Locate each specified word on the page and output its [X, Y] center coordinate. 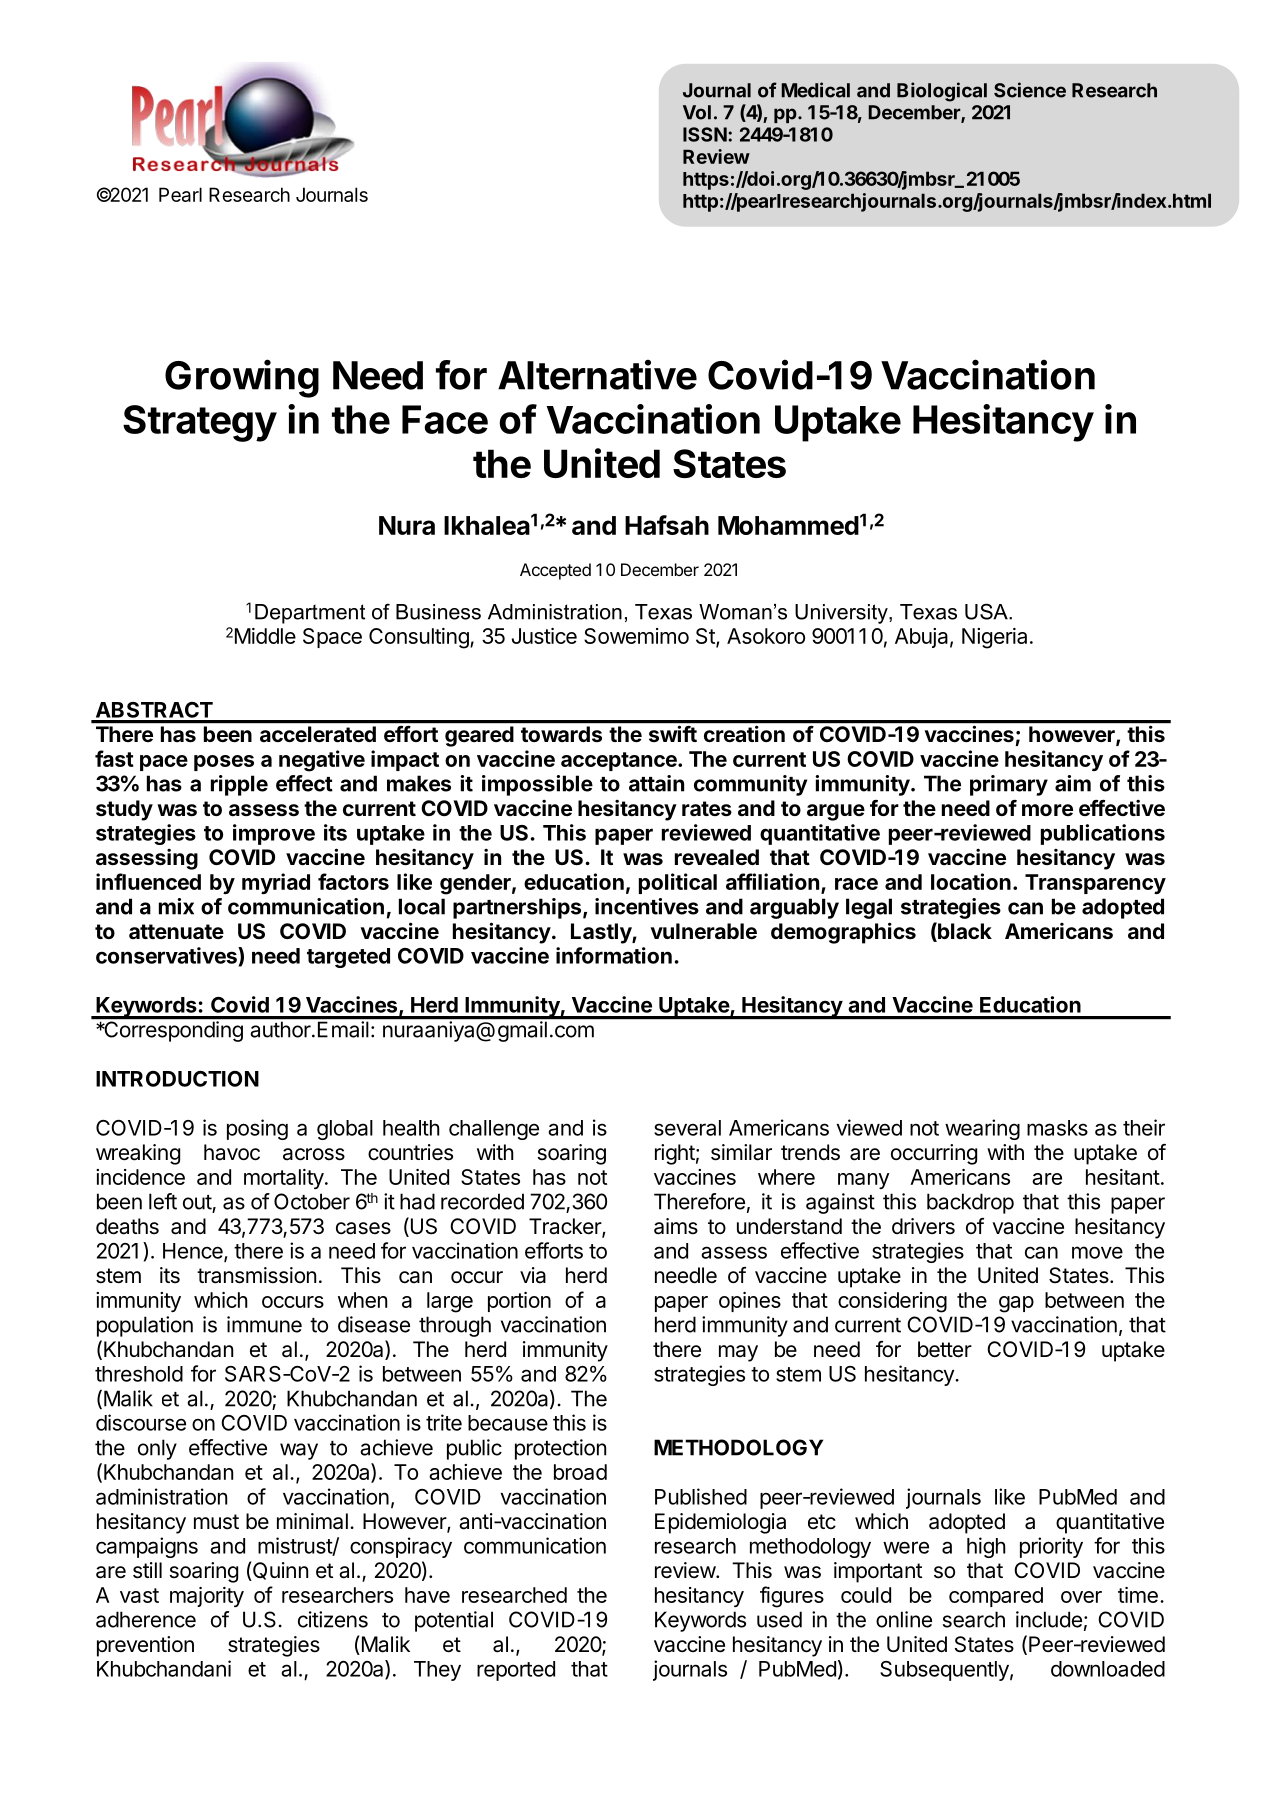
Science [1030, 90]
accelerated [318, 734]
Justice [544, 636]
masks [1057, 1128]
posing [257, 1129]
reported [516, 1671]
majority [207, 1597]
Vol [697, 112]
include [1049, 1619]
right [675, 1154]
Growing [242, 378]
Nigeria [994, 638]
